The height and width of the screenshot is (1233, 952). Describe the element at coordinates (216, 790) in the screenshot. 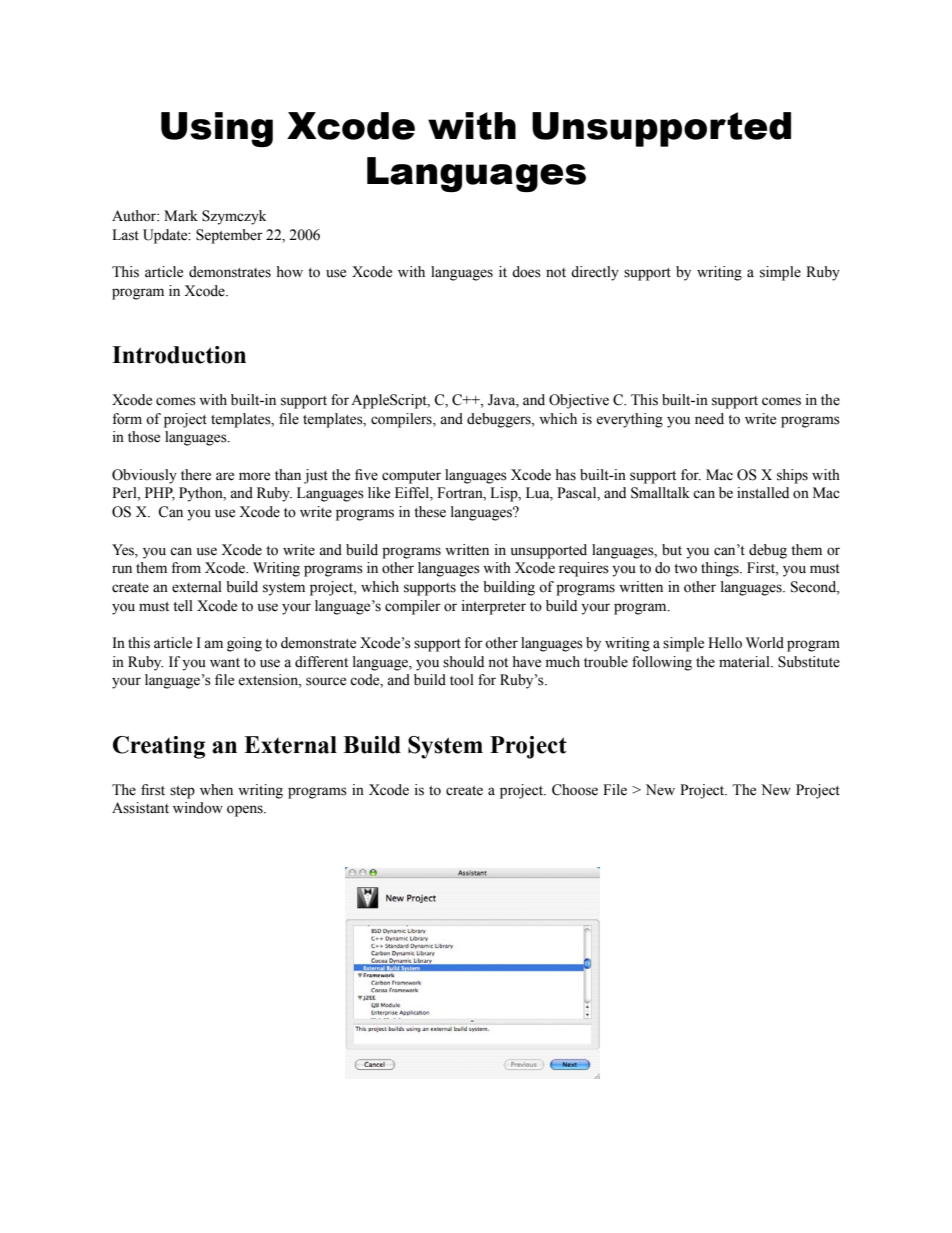

I see `when` at that location.
